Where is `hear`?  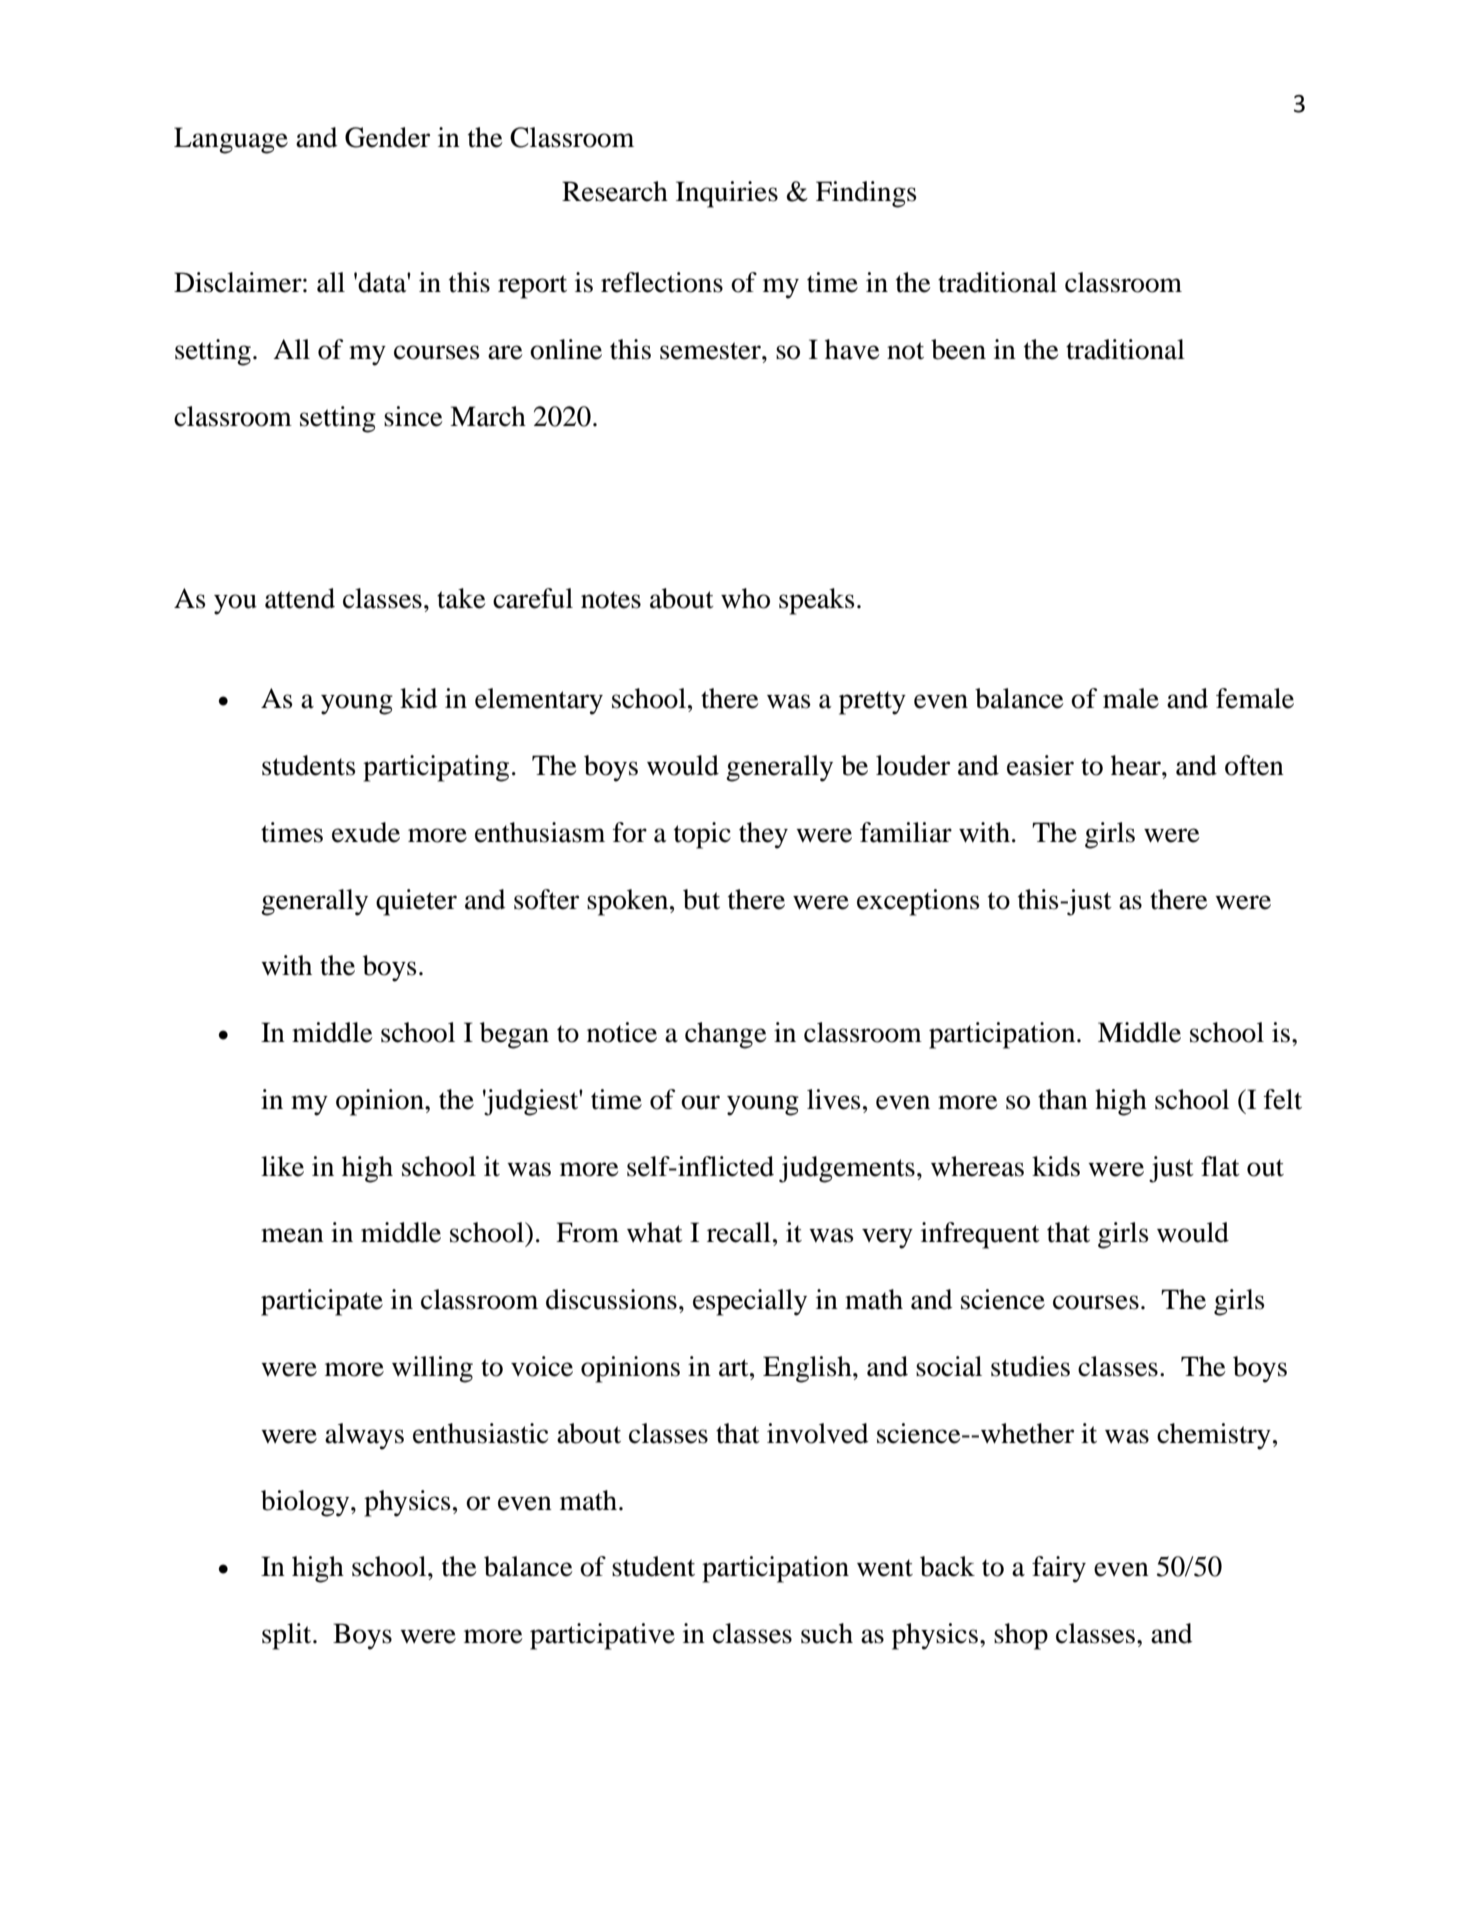
hear is located at coordinates (1137, 765).
